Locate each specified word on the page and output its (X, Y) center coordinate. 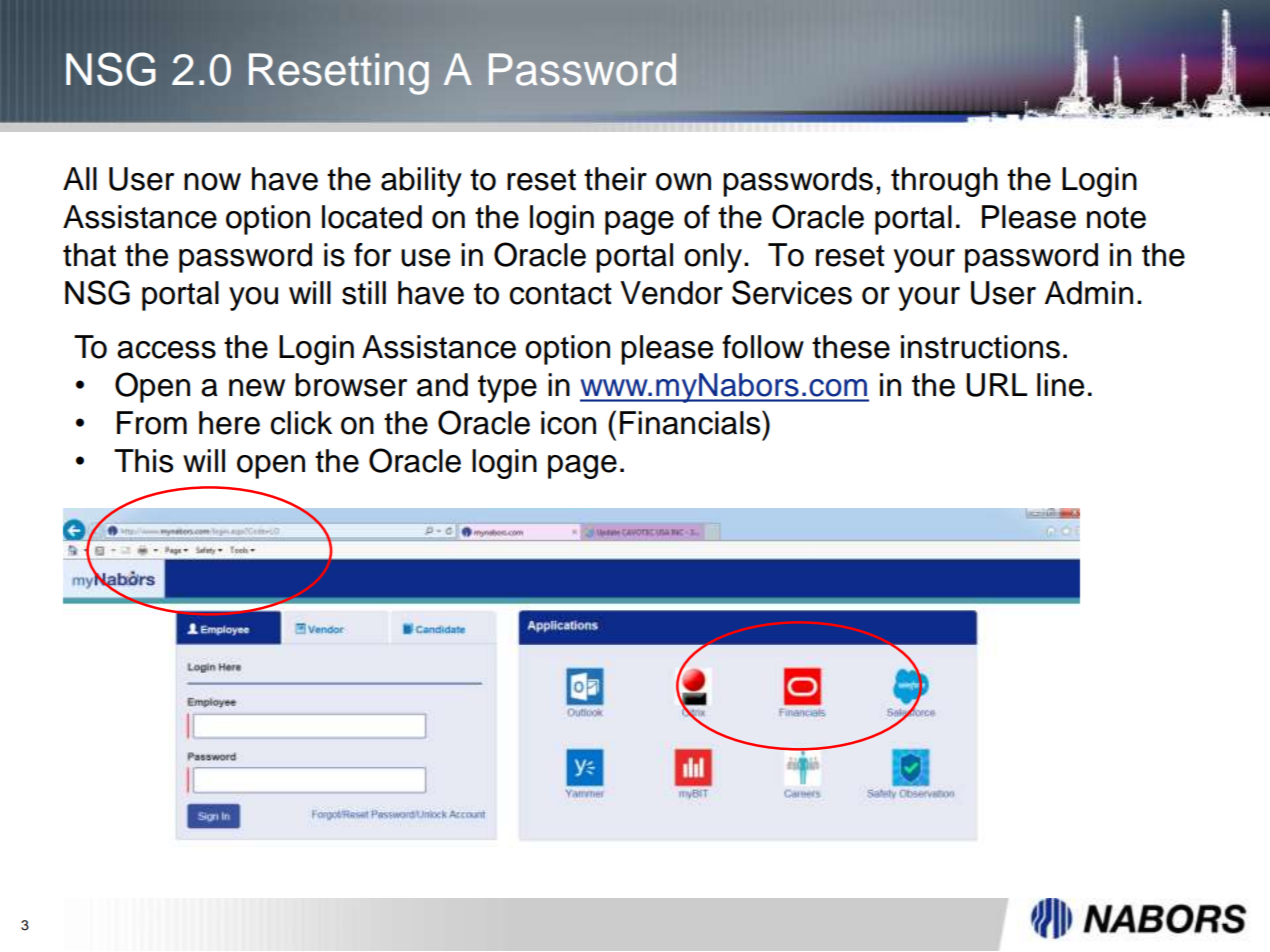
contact (561, 294)
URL (996, 385)
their (615, 179)
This (143, 461)
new (257, 388)
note (1116, 218)
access (166, 350)
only (713, 258)
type (507, 389)
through (944, 182)
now (212, 182)
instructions (980, 347)
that (89, 255)
